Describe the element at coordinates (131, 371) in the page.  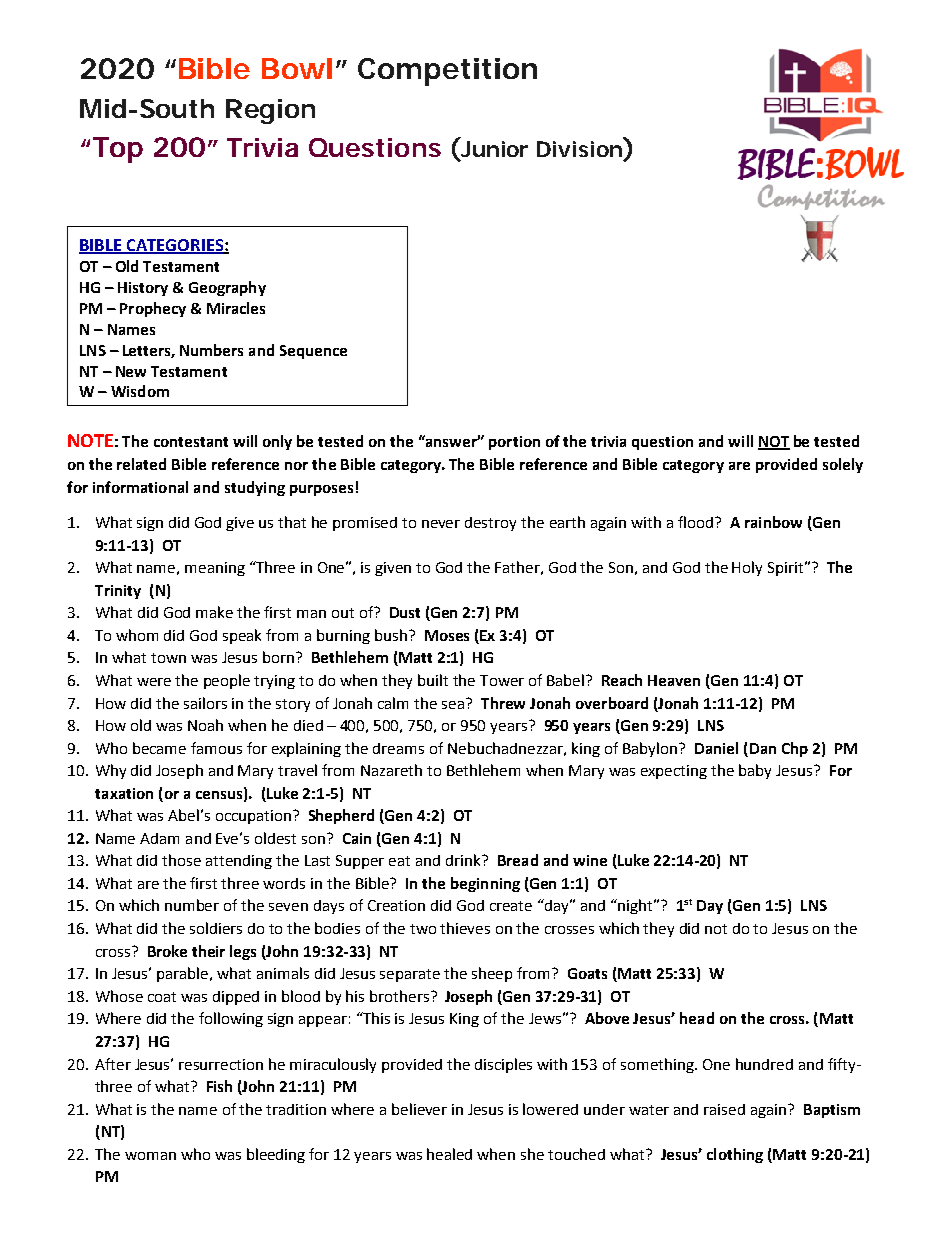
I see `New` at that location.
